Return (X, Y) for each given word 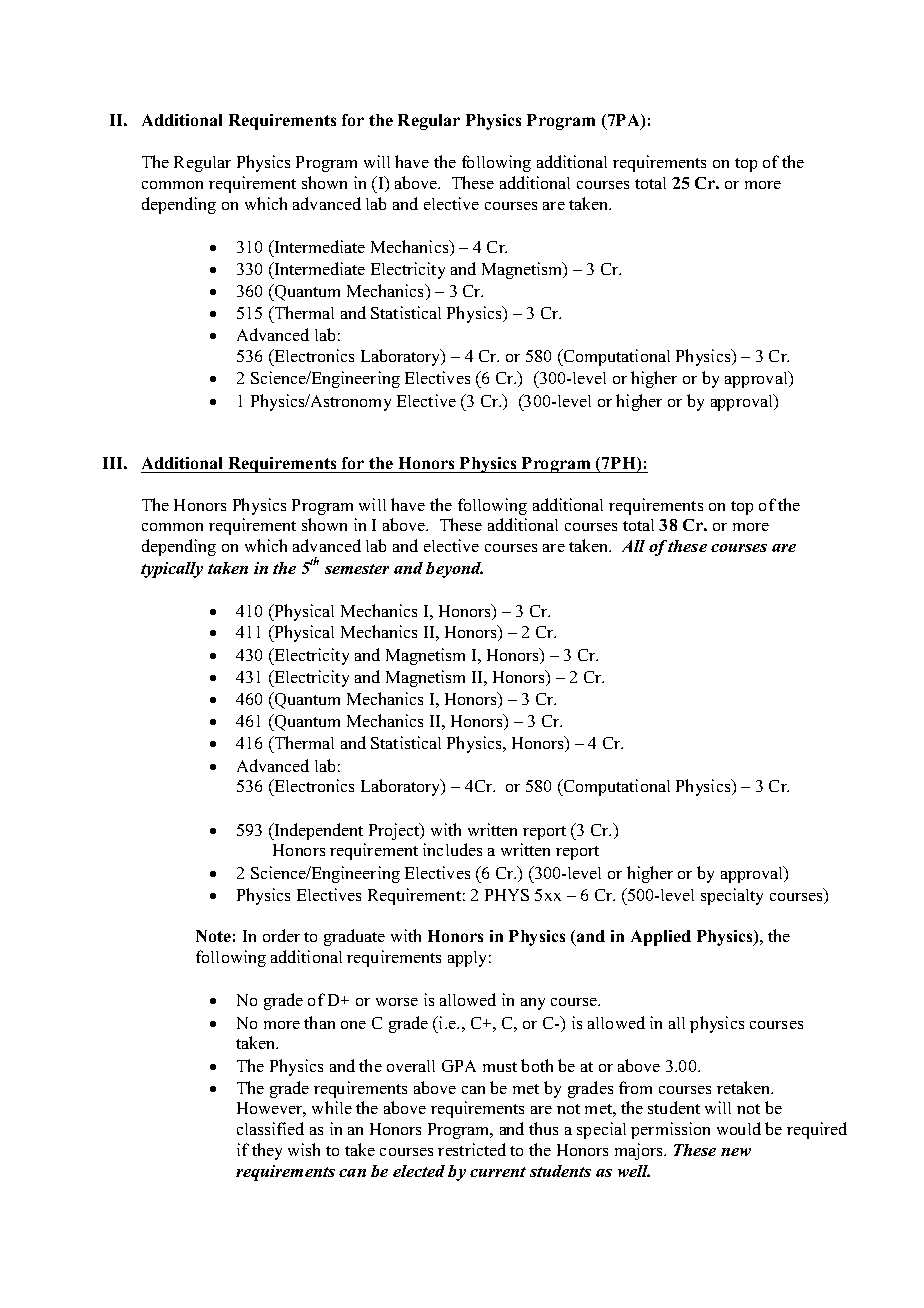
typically (172, 570)
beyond (454, 570)
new (736, 1152)
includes (452, 849)
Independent (318, 831)
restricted (472, 1149)
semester (357, 569)
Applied (661, 938)
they (267, 1151)
